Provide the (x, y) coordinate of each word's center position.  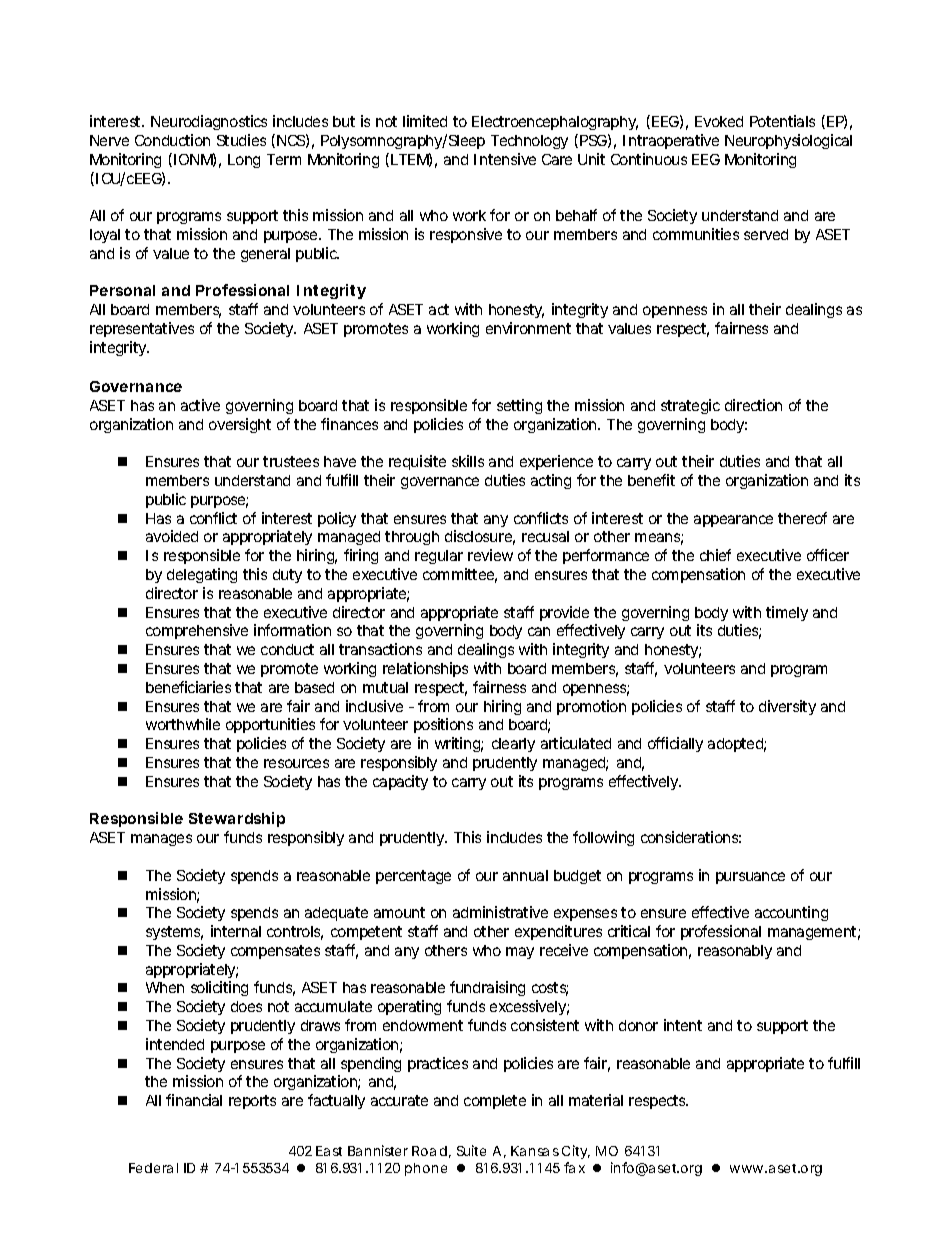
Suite (471, 1150)
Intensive (505, 159)
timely (787, 613)
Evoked (719, 121)
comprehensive (197, 631)
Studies (241, 140)
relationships (425, 669)
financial (194, 1100)
